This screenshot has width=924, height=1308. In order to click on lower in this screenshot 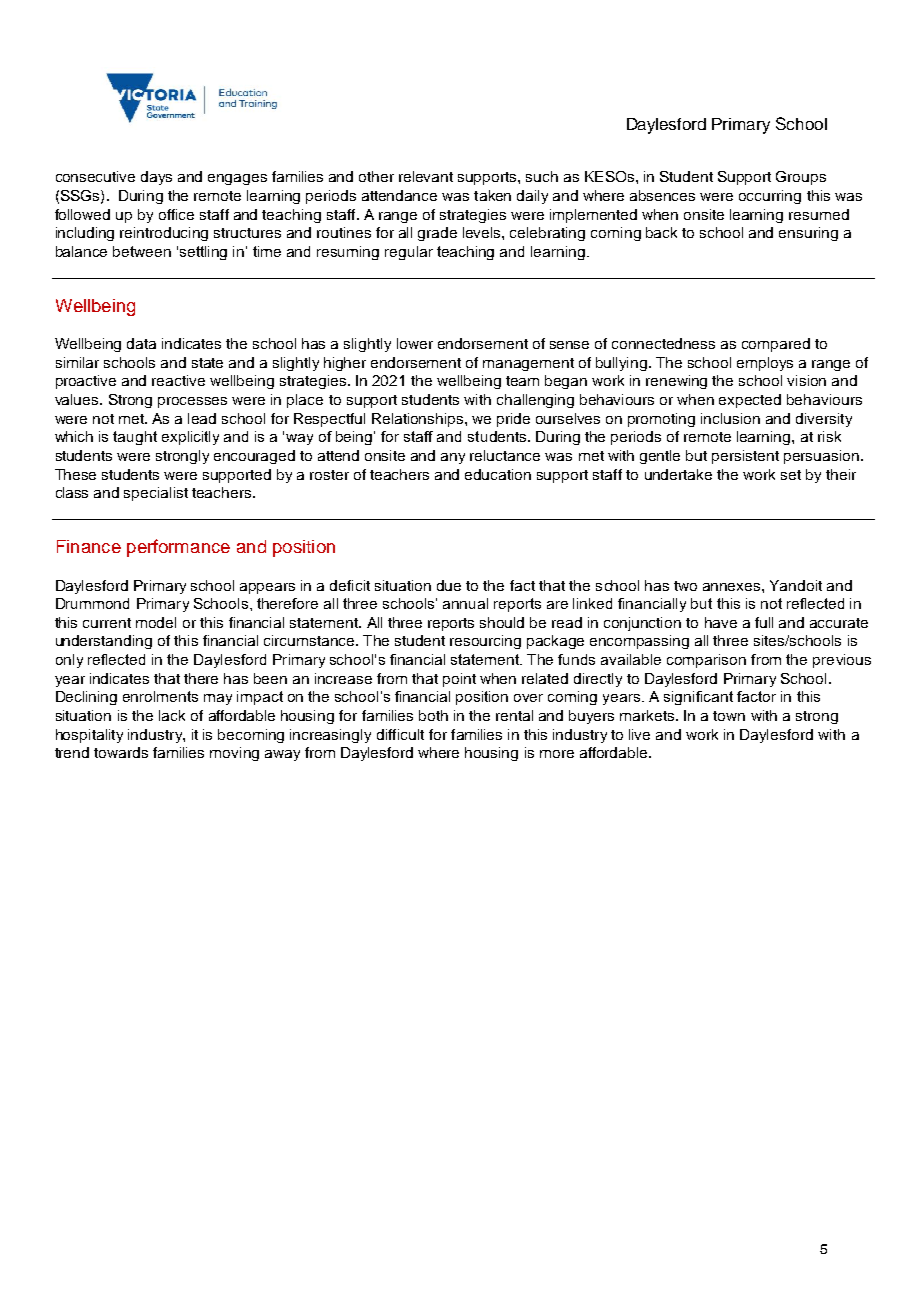, I will do `click(415, 343)`.
